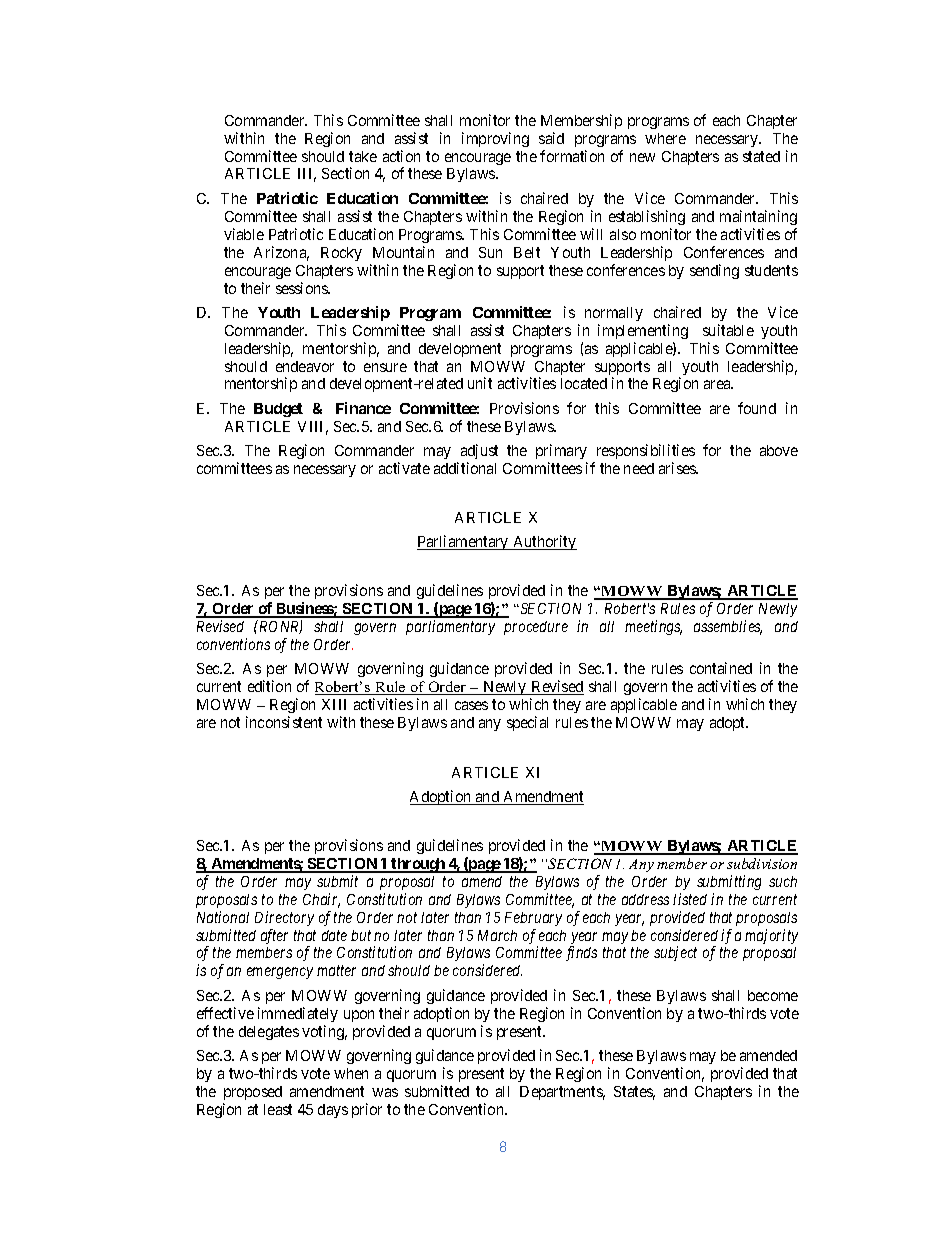 Image resolution: width=952 pixels, height=1233 pixels. I want to click on procedure, so click(536, 628).
